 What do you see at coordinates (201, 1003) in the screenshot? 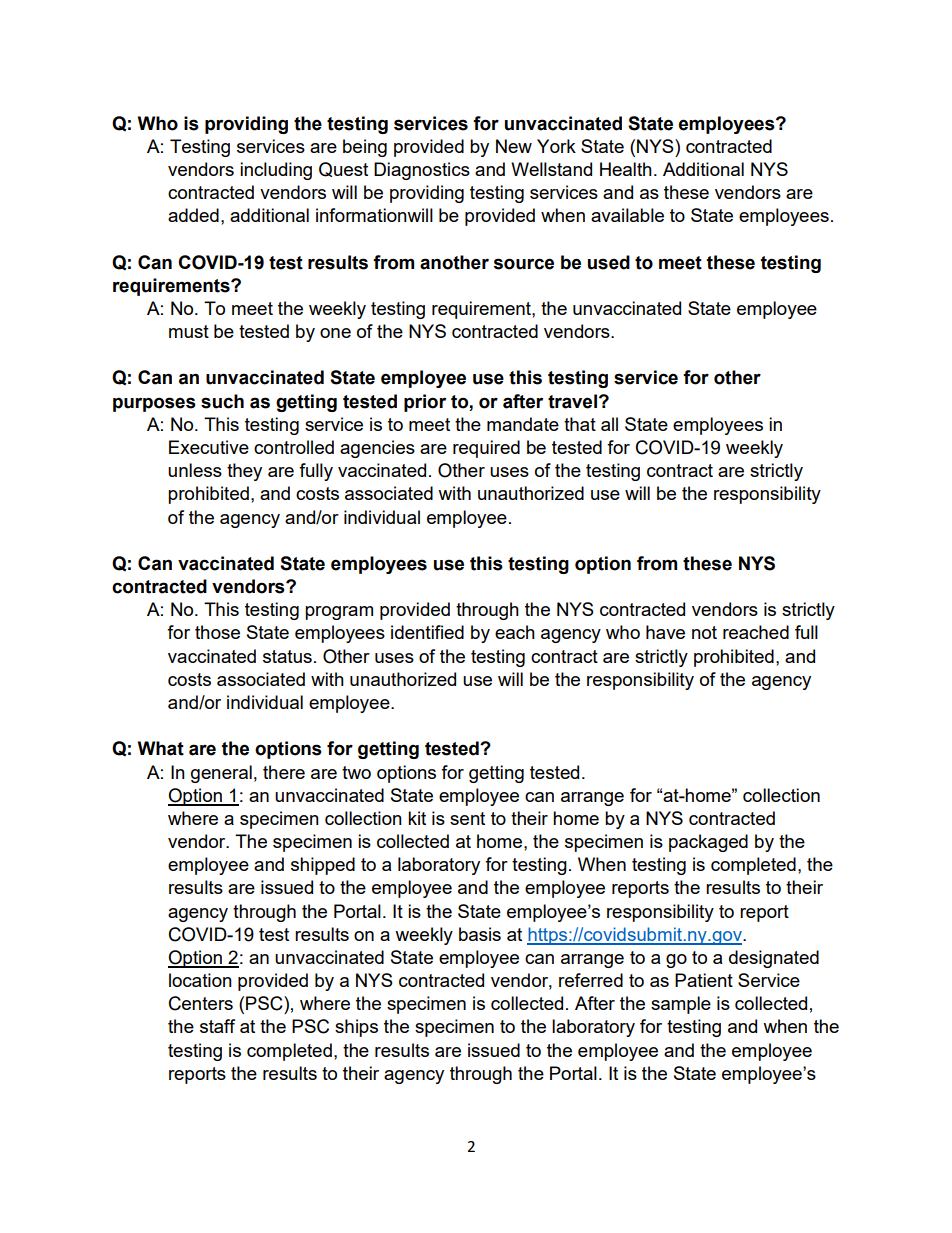
I see `Centers` at bounding box center [201, 1003].
